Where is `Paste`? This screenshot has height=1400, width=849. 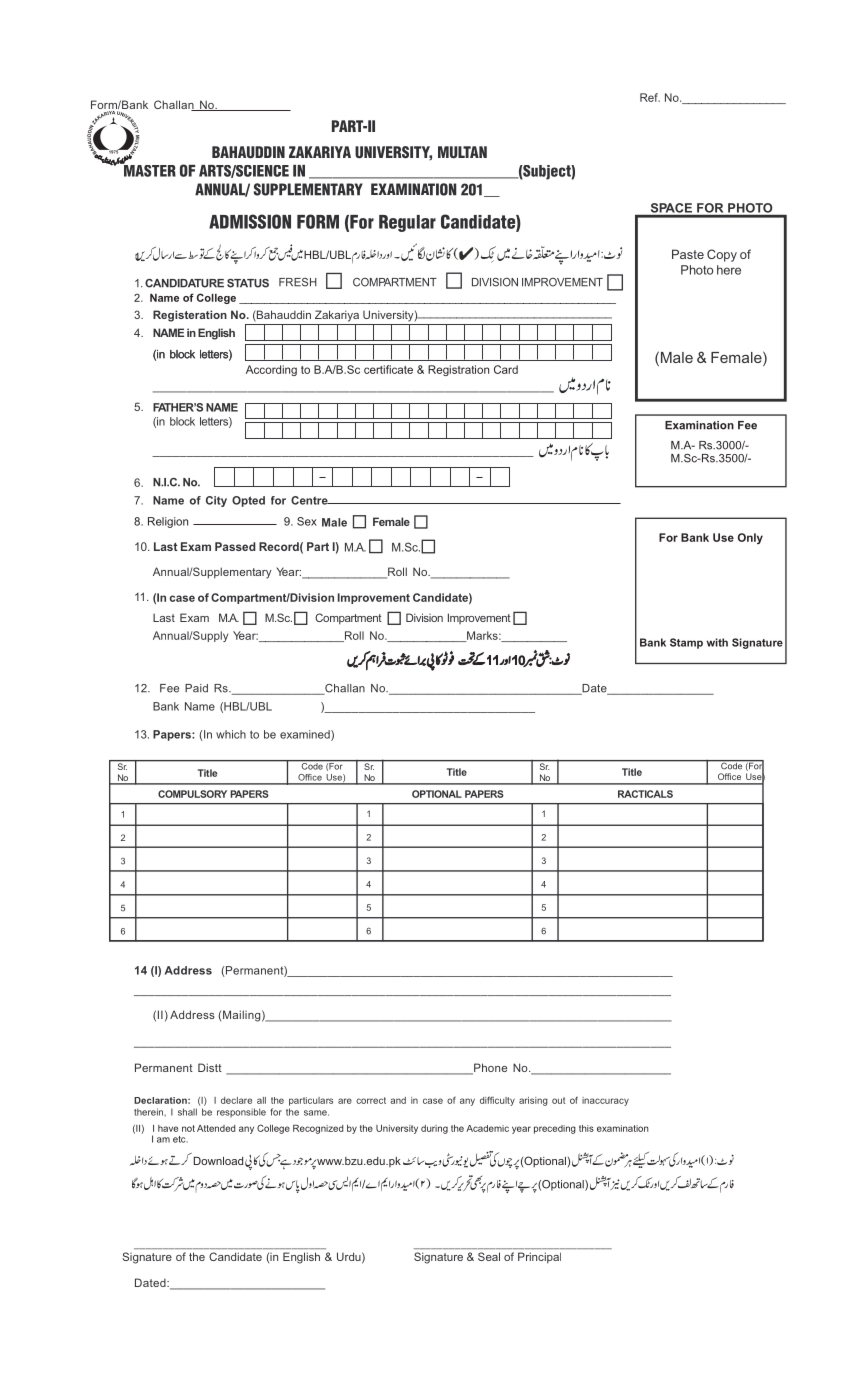
Paste is located at coordinates (688, 254).
